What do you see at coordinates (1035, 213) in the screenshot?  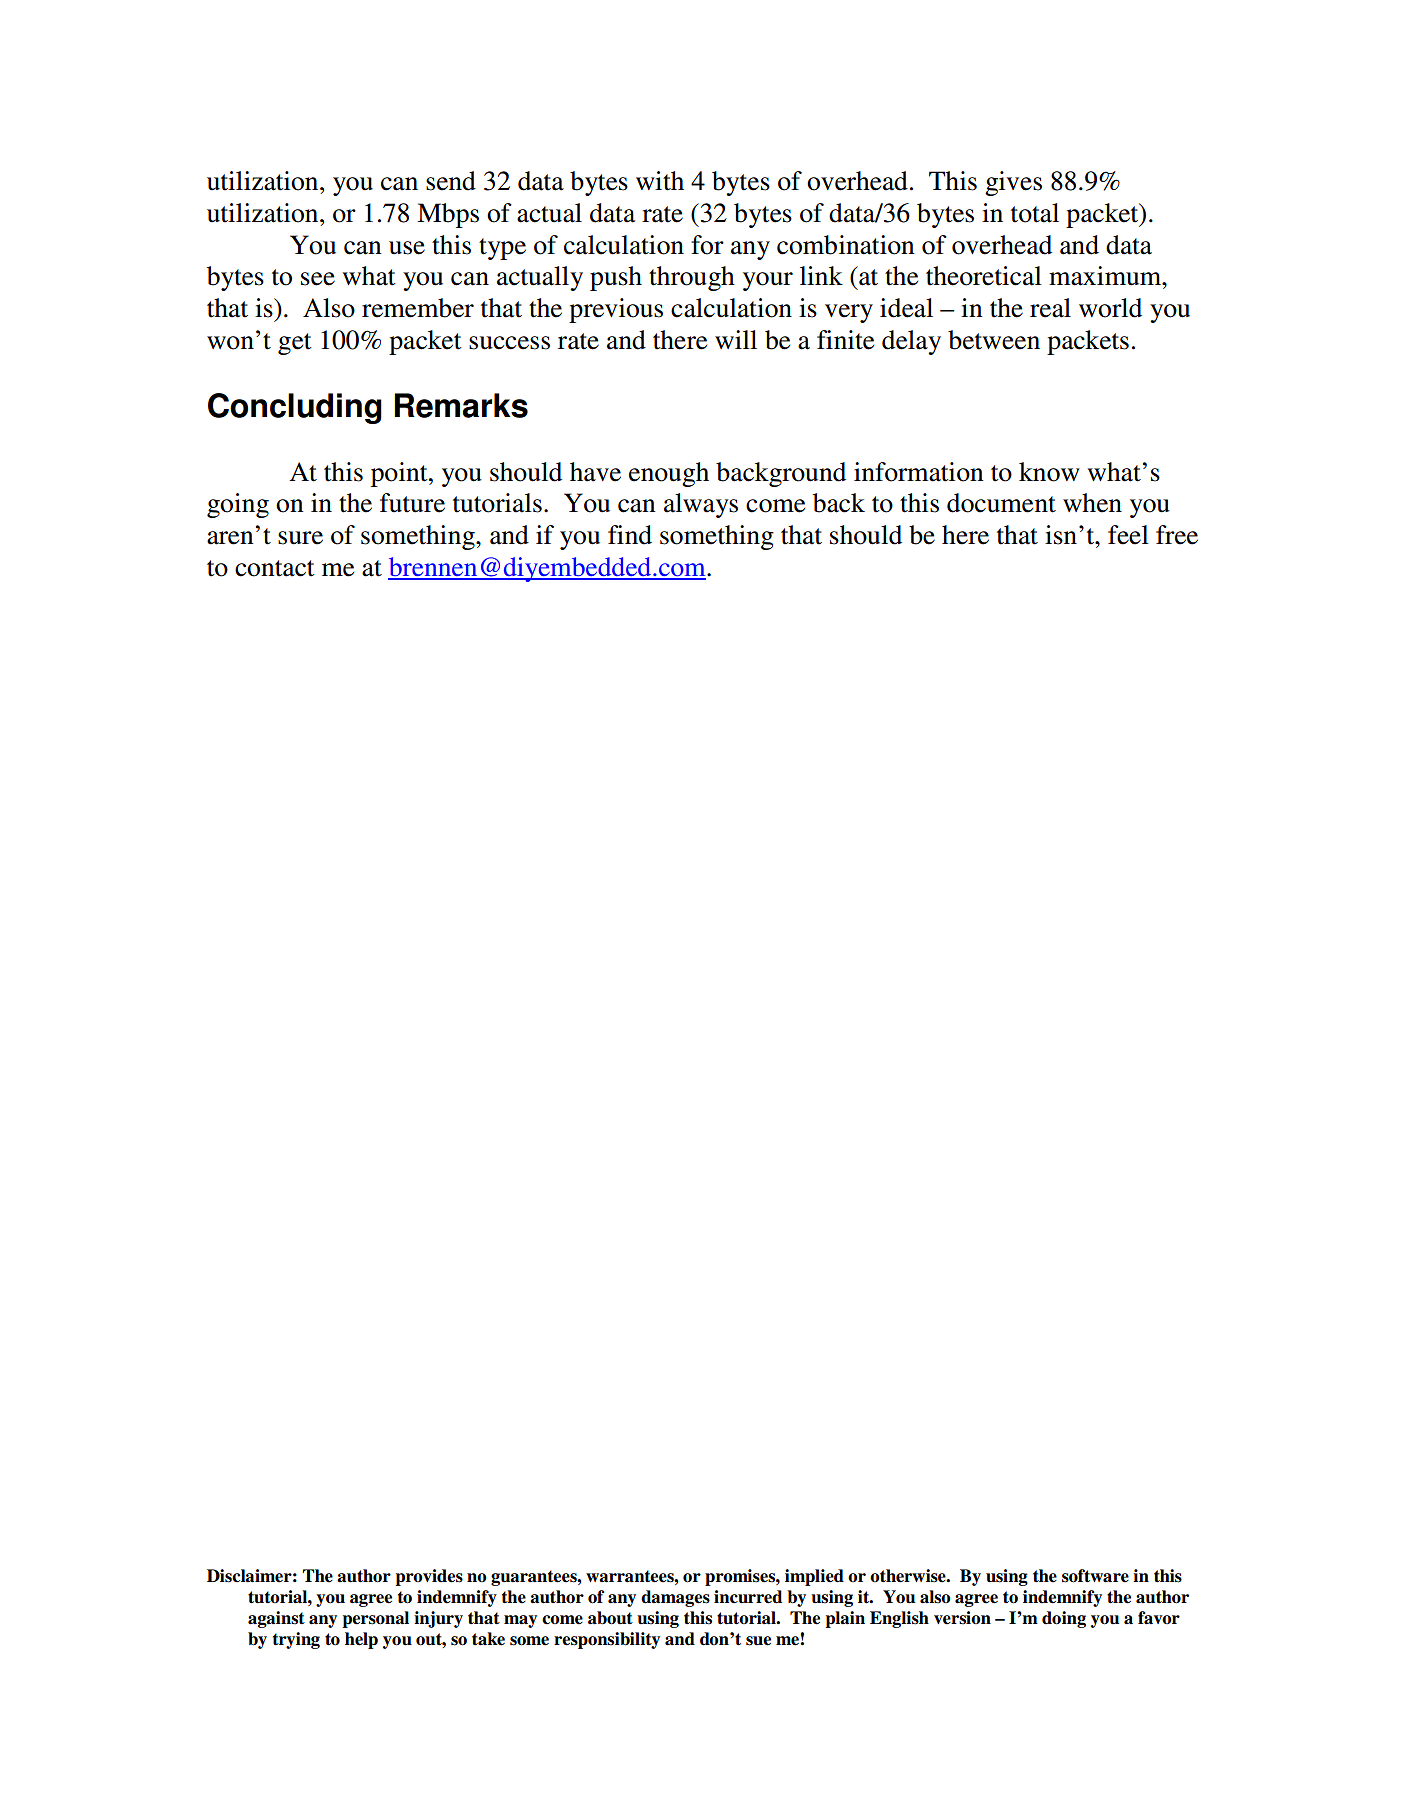 I see `total` at bounding box center [1035, 213].
